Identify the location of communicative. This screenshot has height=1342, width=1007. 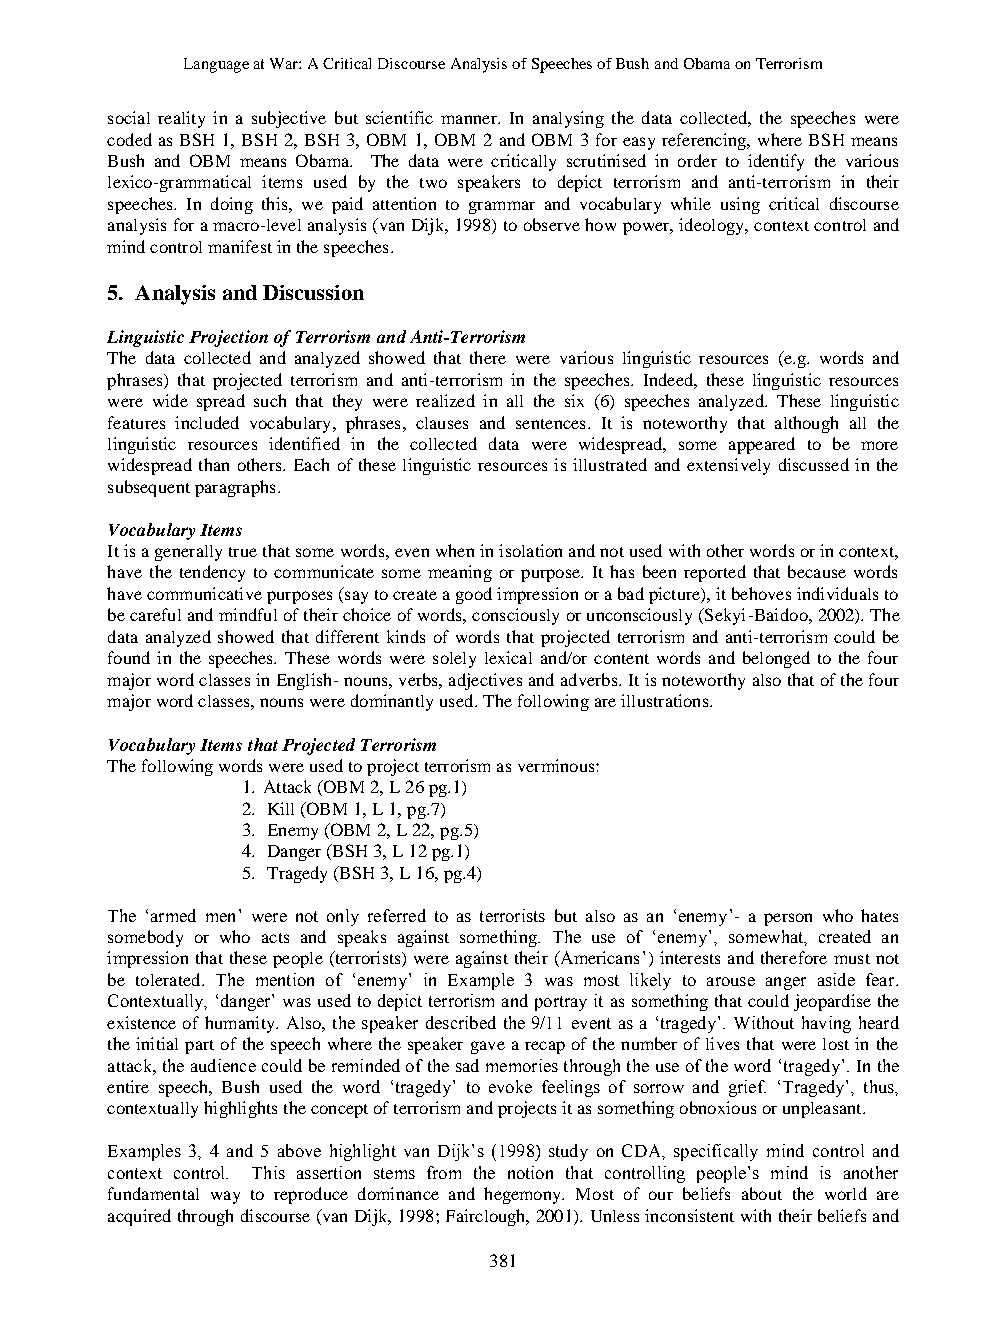
(204, 593).
